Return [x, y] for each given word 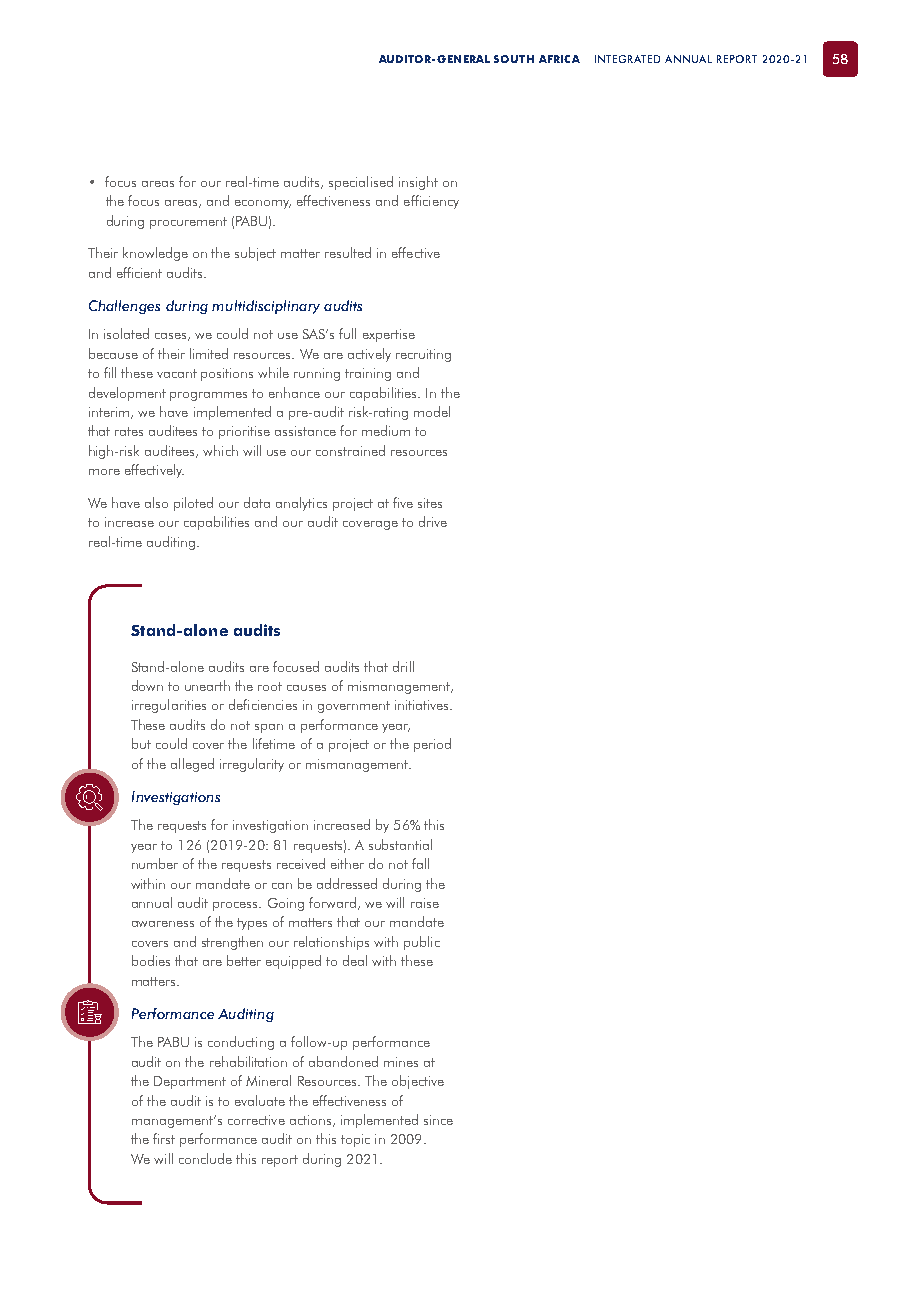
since [438, 1120]
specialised [361, 183]
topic [355, 1140]
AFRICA [559, 59]
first [164, 1138]
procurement [188, 223]
